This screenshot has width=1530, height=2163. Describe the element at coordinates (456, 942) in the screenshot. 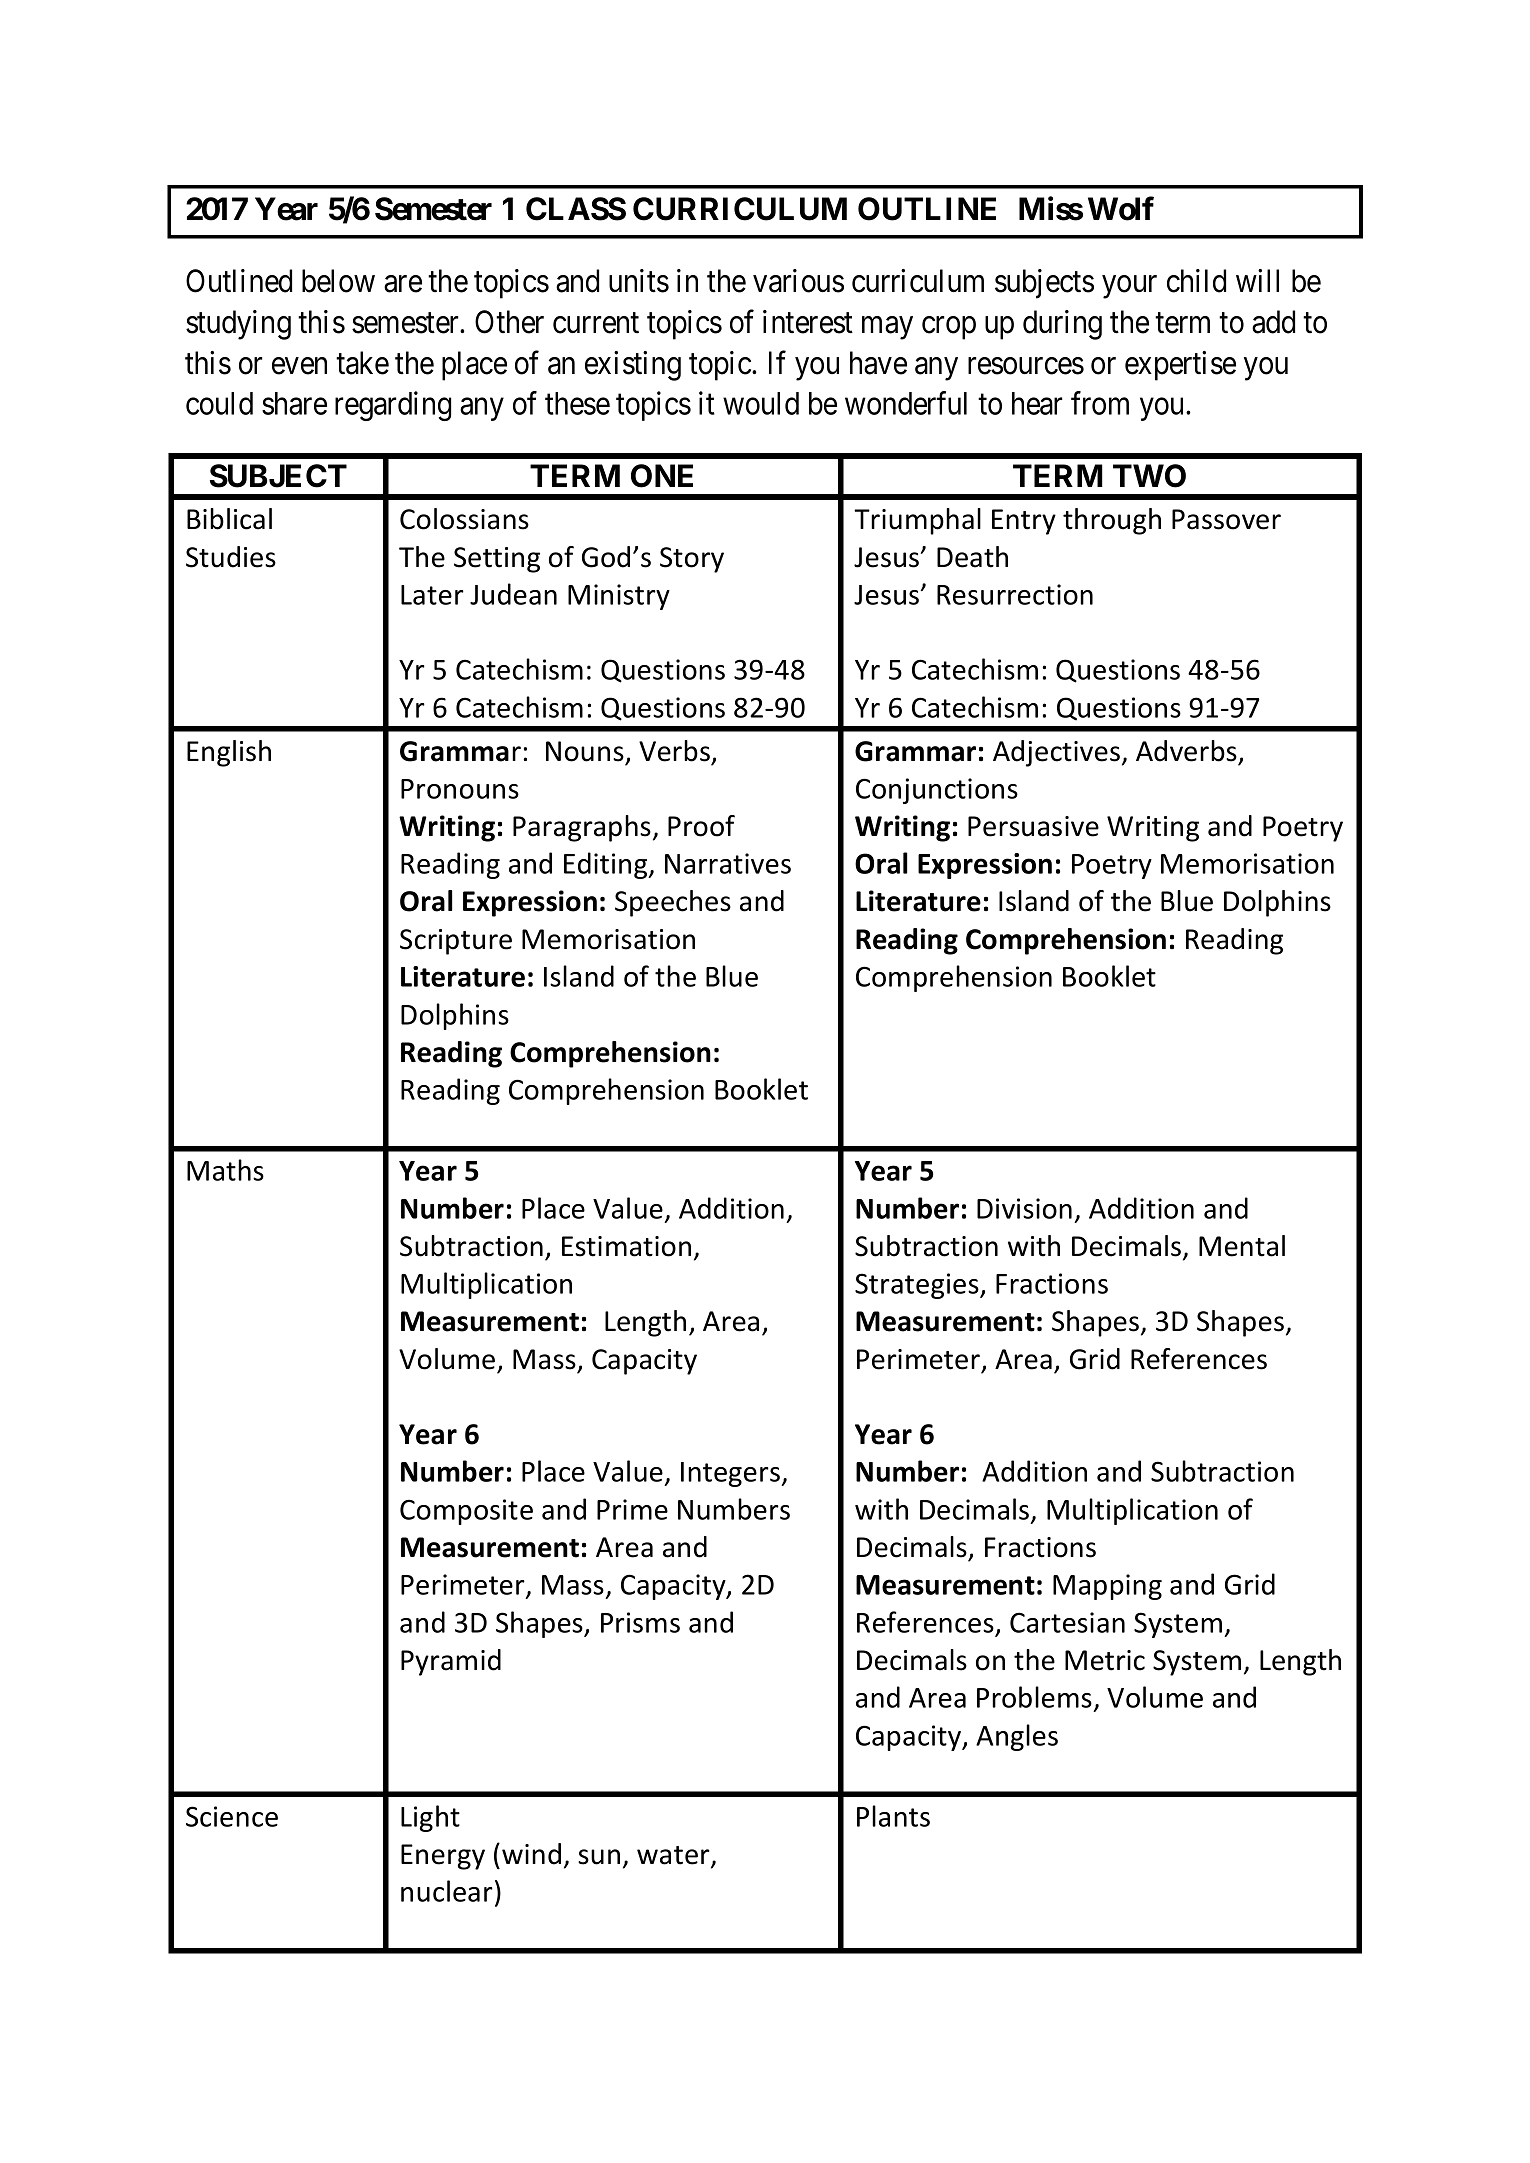

I see `Scripture` at that location.
